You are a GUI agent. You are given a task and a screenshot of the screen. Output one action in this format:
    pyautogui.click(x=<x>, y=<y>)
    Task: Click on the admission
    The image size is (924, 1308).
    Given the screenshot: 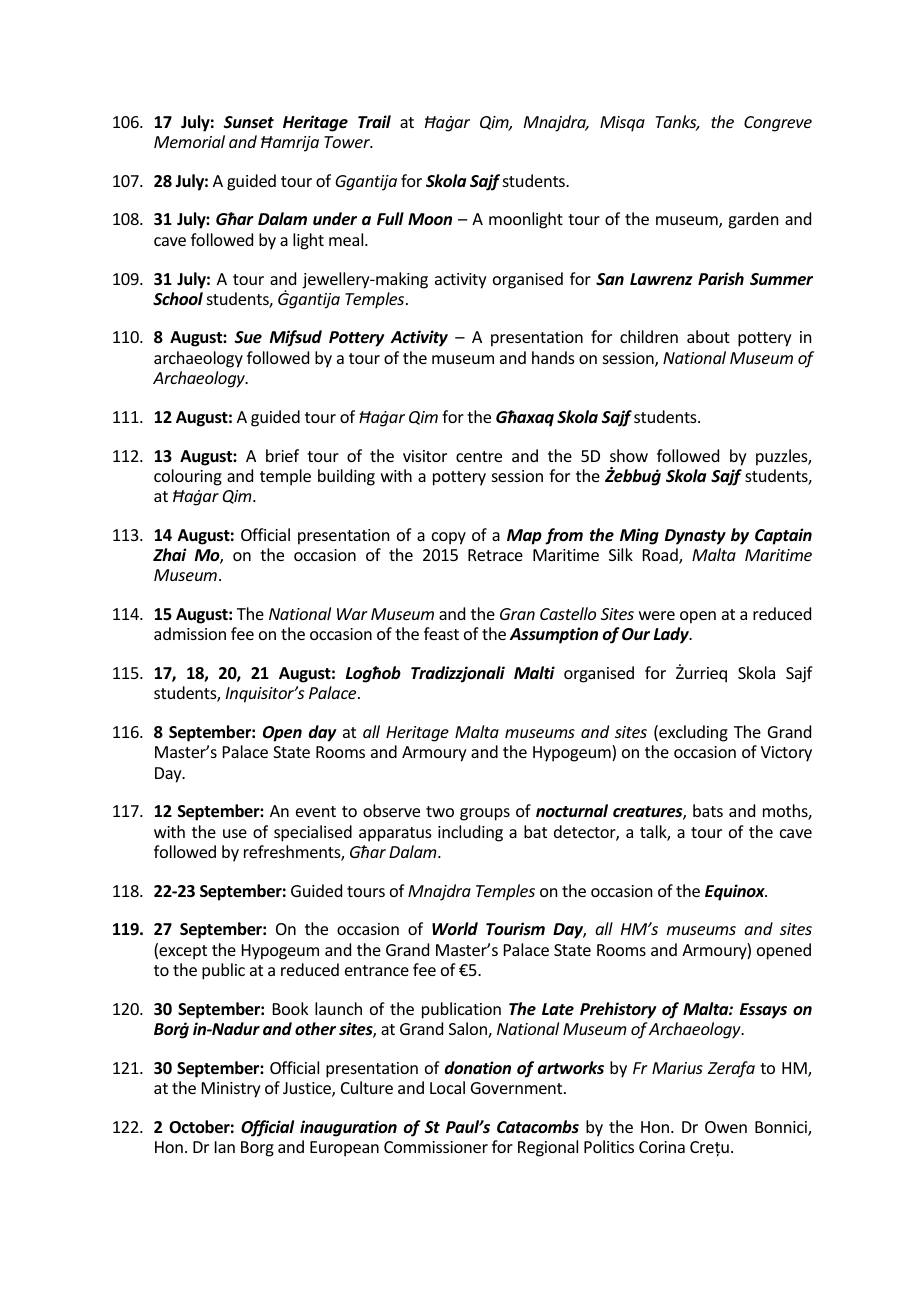 What is the action you would take?
    pyautogui.click(x=190, y=633)
